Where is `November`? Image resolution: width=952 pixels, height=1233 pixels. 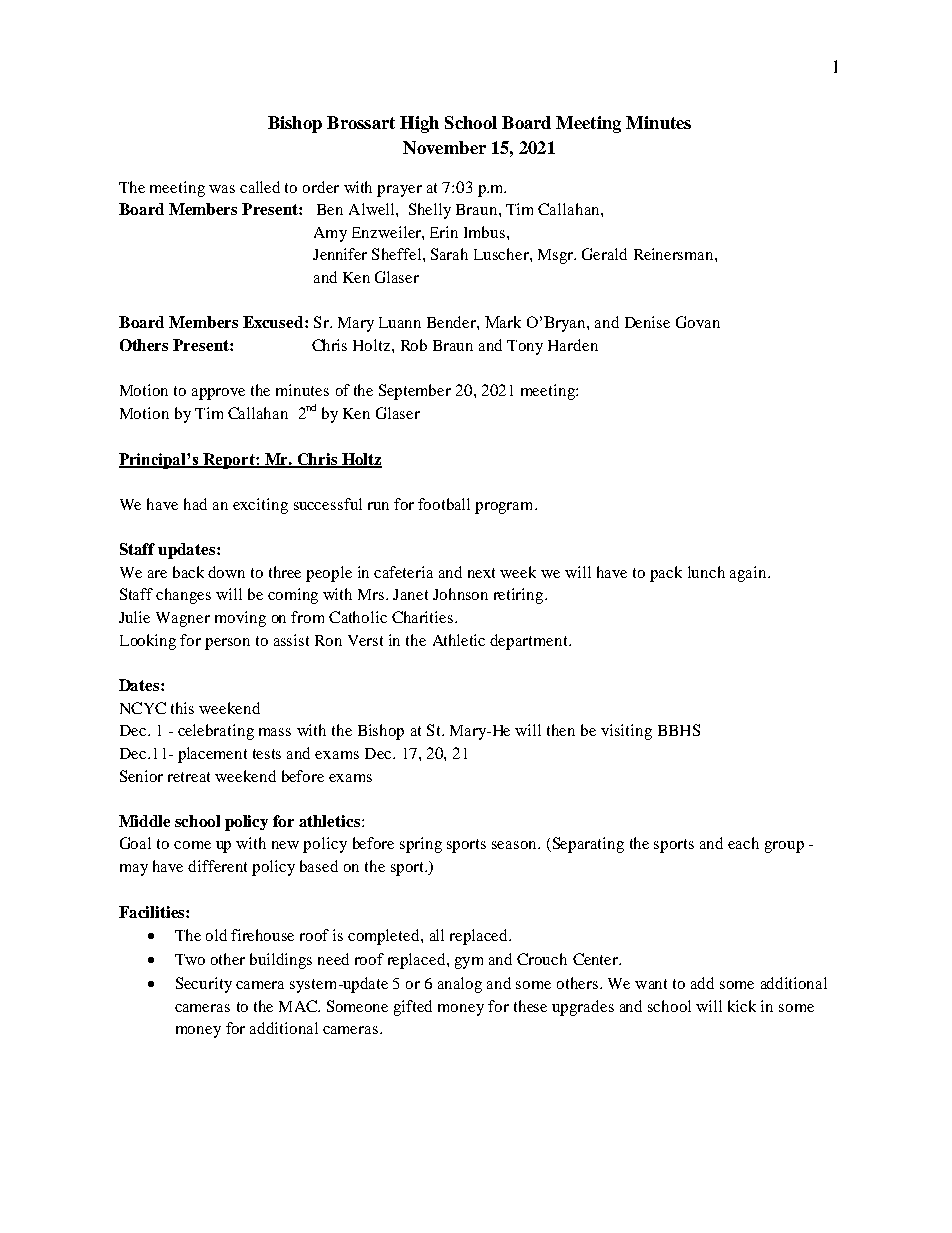 November is located at coordinates (444, 147).
